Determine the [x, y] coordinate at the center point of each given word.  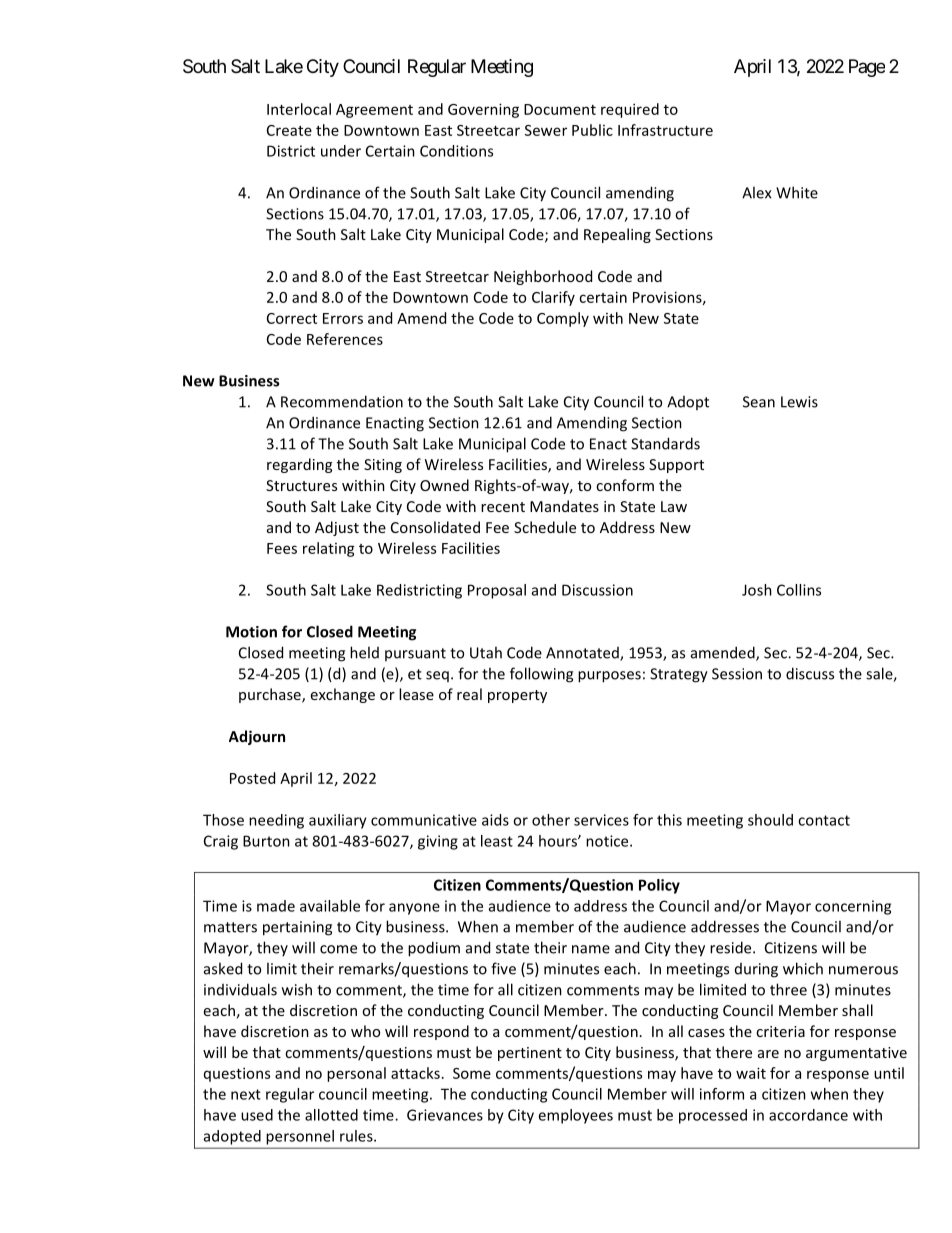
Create [289, 130]
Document [560, 109]
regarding [299, 465]
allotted [331, 1115]
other [551, 820]
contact [824, 820]
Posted [252, 778]
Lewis [799, 402]
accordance [808, 1115]
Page [867, 68]
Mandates [564, 506]
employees [575, 1116]
